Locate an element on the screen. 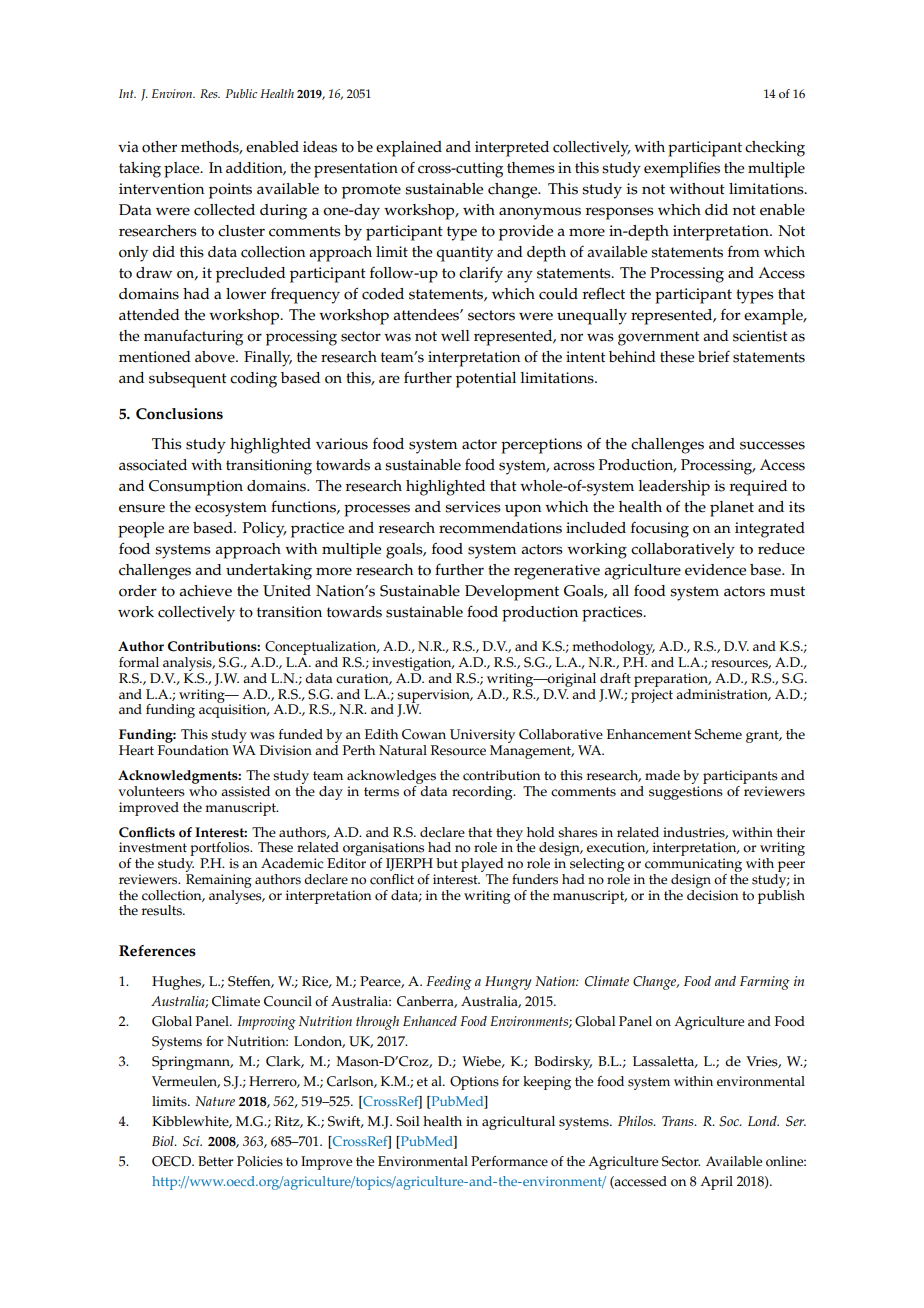 The height and width of the screenshot is (1308, 924). Performance is located at coordinates (509, 1161).
